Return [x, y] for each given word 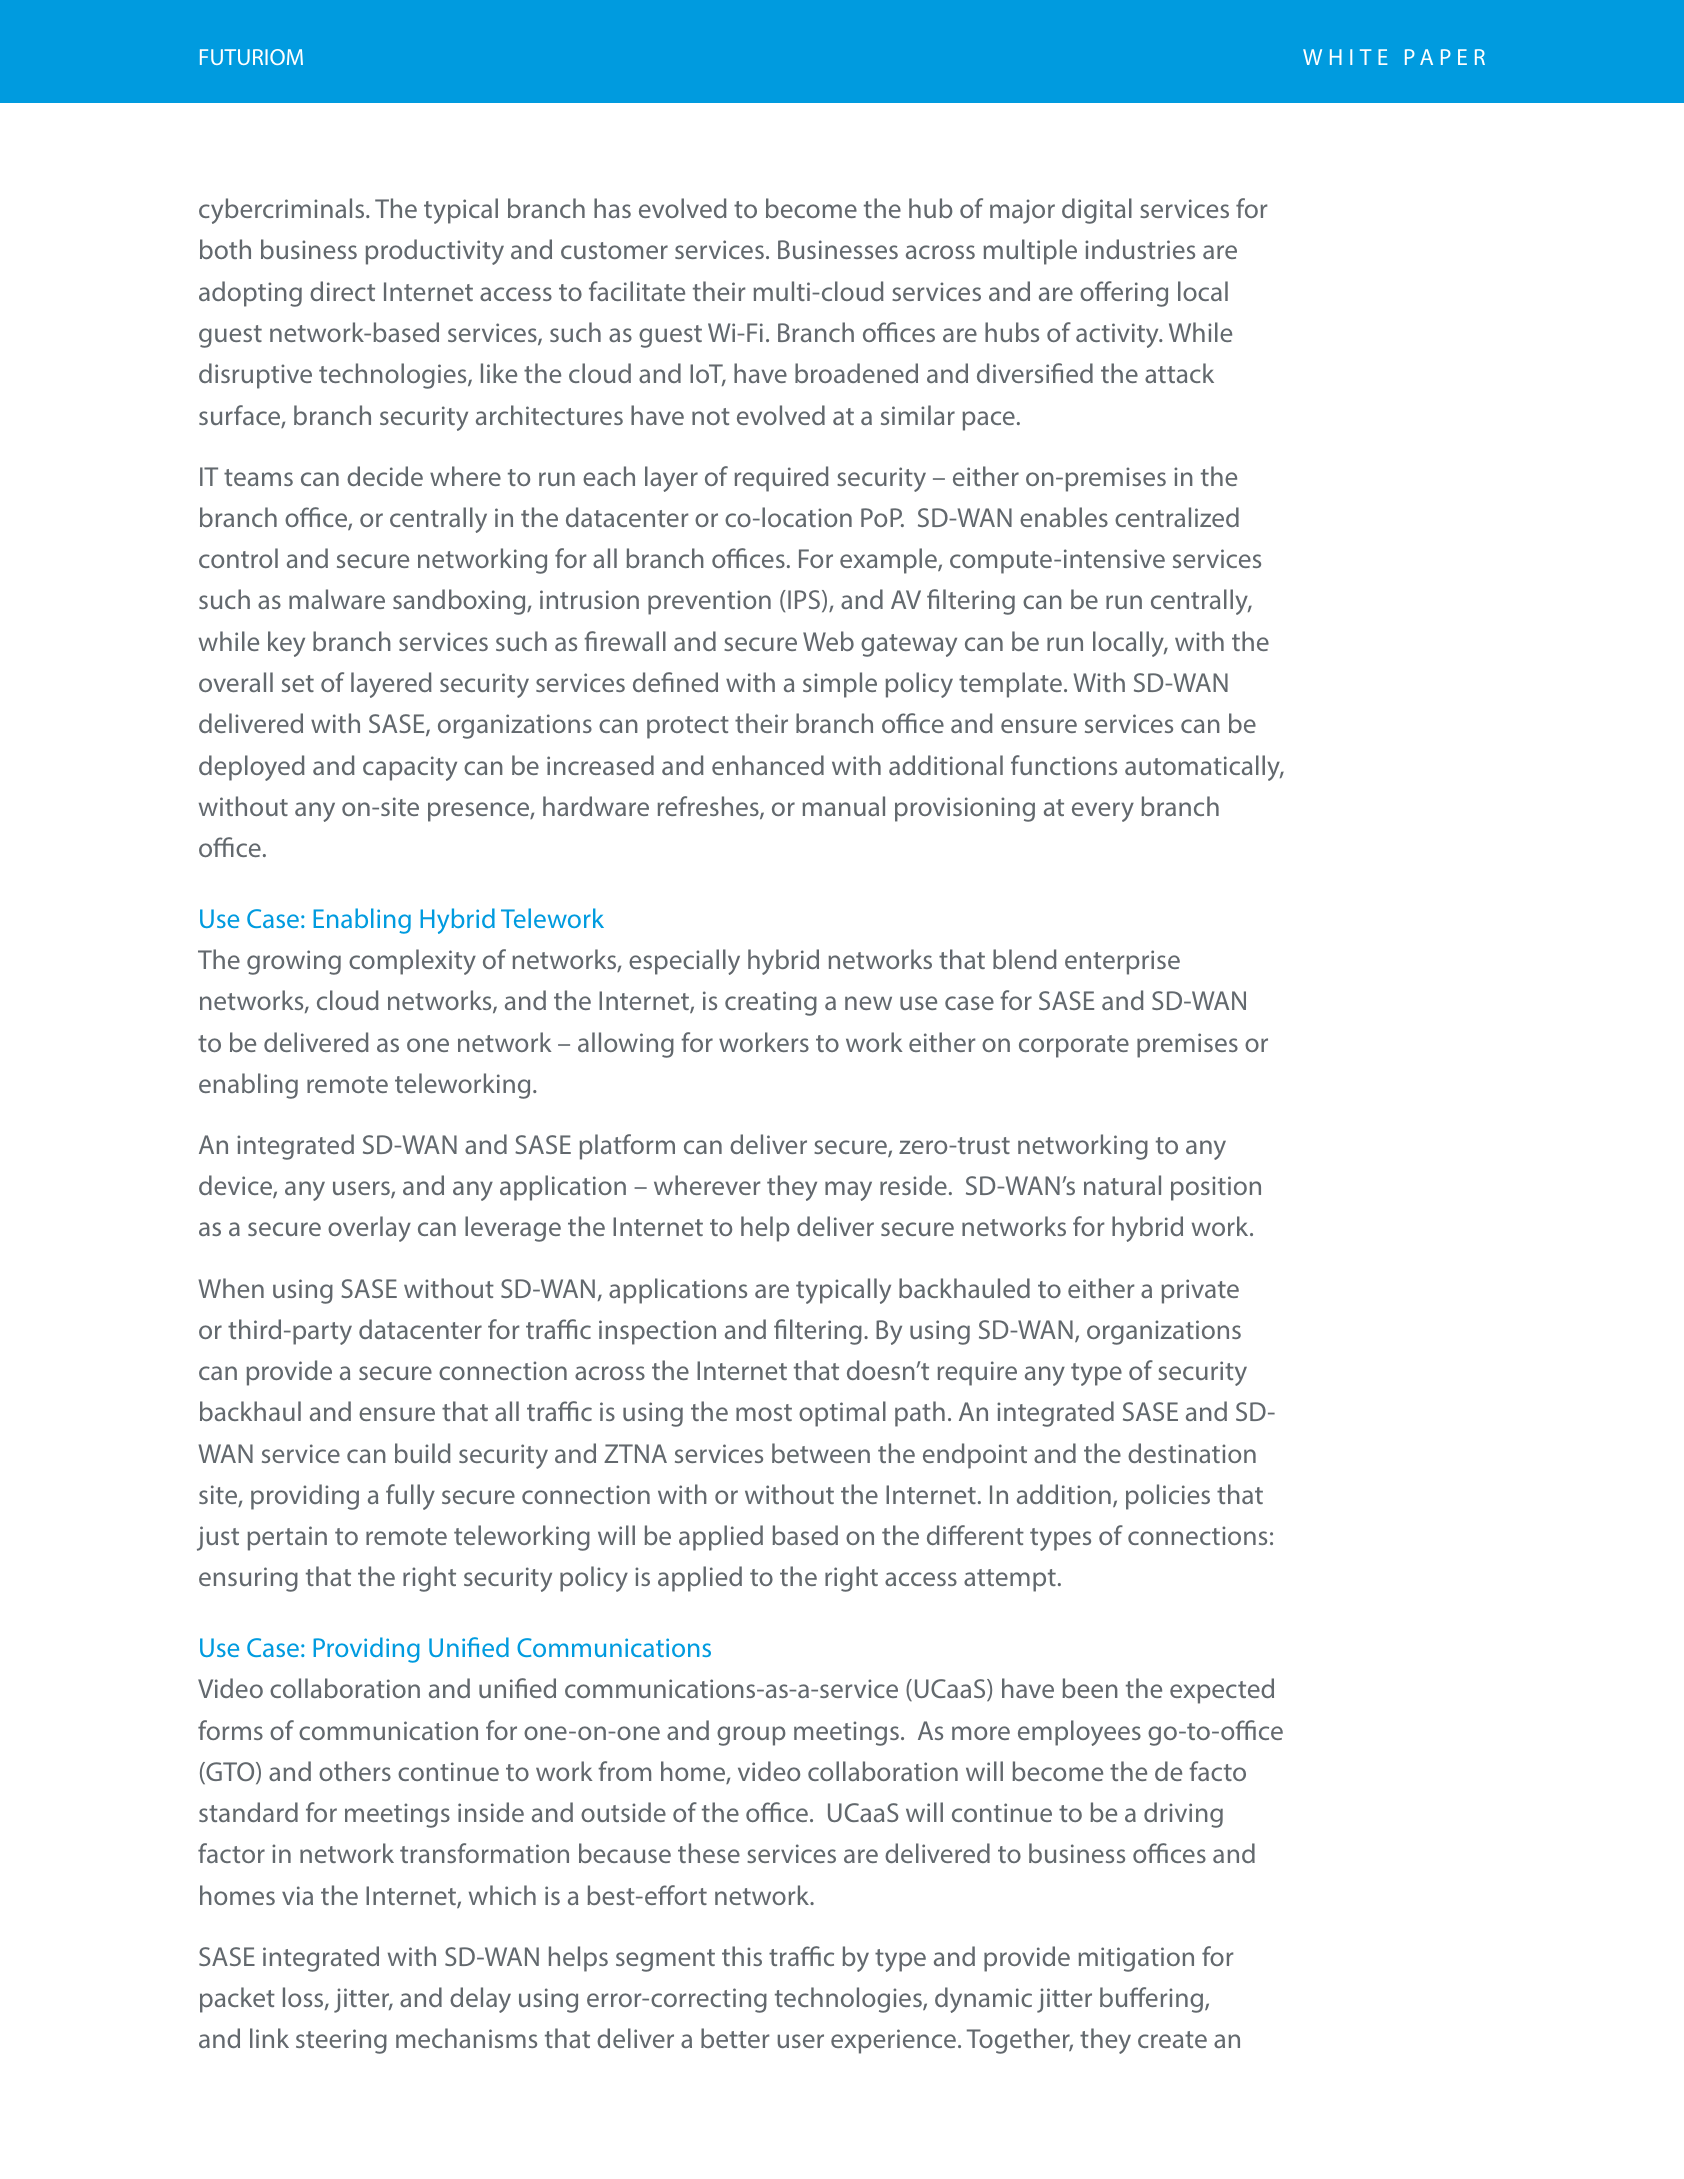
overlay [369, 1229]
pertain [287, 1538]
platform [627, 1147]
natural [1122, 1185]
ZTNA [635, 1453]
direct [342, 291]
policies [1168, 1497]
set [298, 683]
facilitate [637, 291]
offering [1124, 294]
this [742, 1956]
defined [675, 682]
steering [341, 2041]
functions [1064, 765]
